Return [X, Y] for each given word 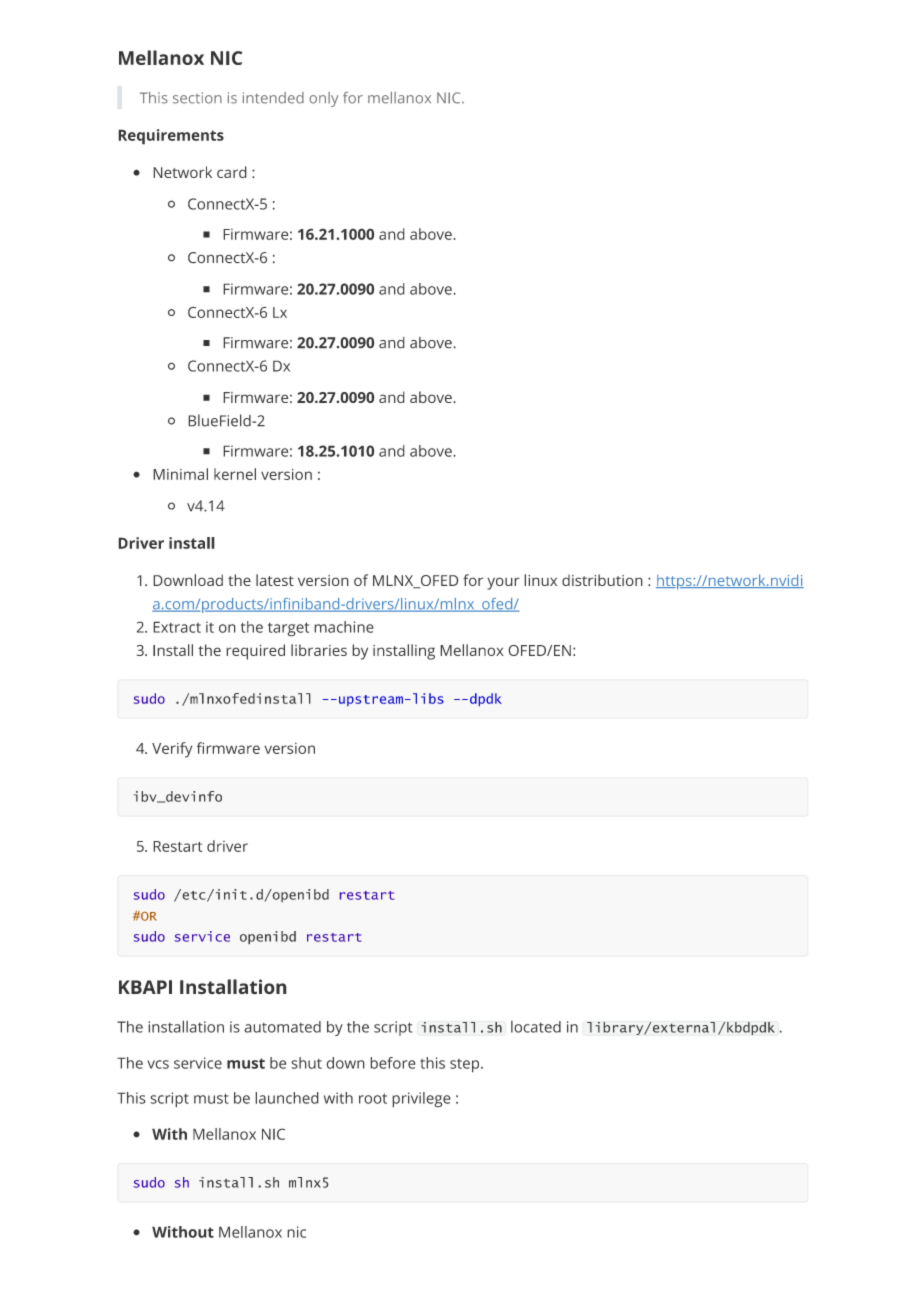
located [536, 1027]
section [197, 98]
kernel [235, 474]
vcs [158, 1064]
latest [275, 580]
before [393, 1063]
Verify [172, 750]
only [323, 99]
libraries [319, 650]
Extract [177, 627]
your [503, 583]
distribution [602, 580]
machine [344, 627]
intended [273, 98]
